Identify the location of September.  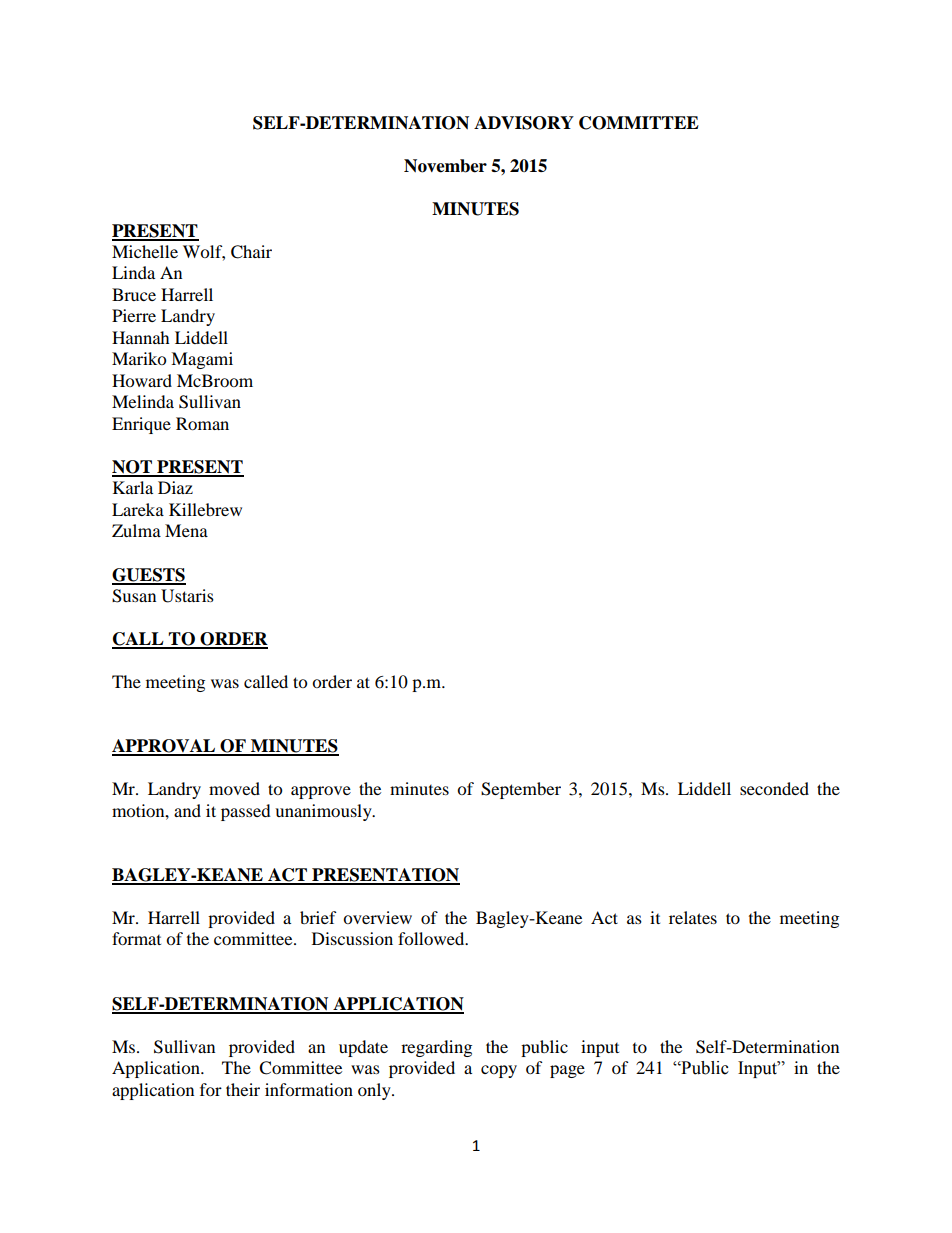
(521, 790).
